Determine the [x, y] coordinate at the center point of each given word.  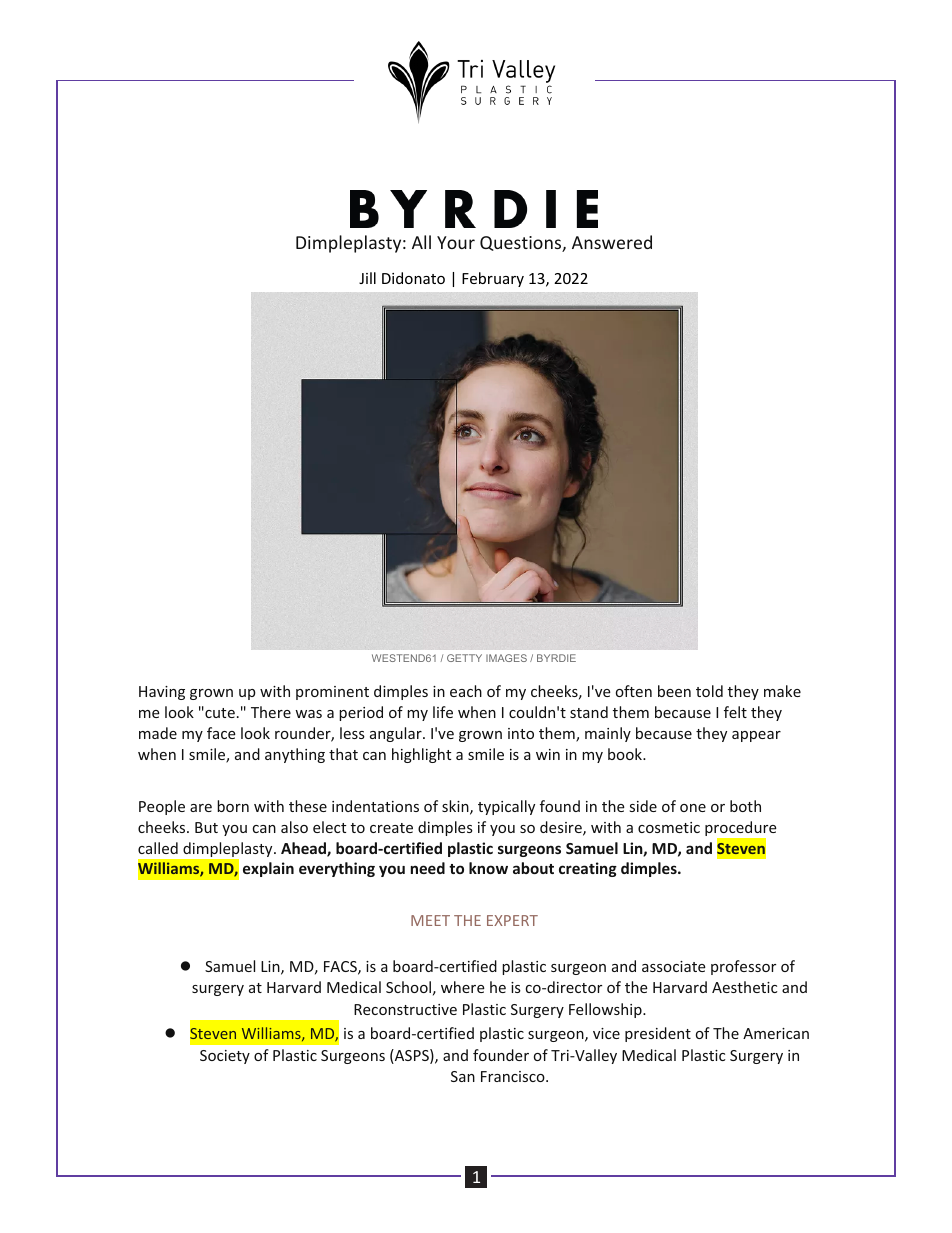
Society [225, 1057]
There [271, 712]
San [463, 1076]
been [674, 691]
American [776, 1033]
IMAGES [506, 658]
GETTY [464, 658]
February [493, 279]
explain [268, 869]
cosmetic [669, 827]
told [709, 691]
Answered [612, 242]
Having [162, 693]
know [488, 868]
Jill [367, 278]
